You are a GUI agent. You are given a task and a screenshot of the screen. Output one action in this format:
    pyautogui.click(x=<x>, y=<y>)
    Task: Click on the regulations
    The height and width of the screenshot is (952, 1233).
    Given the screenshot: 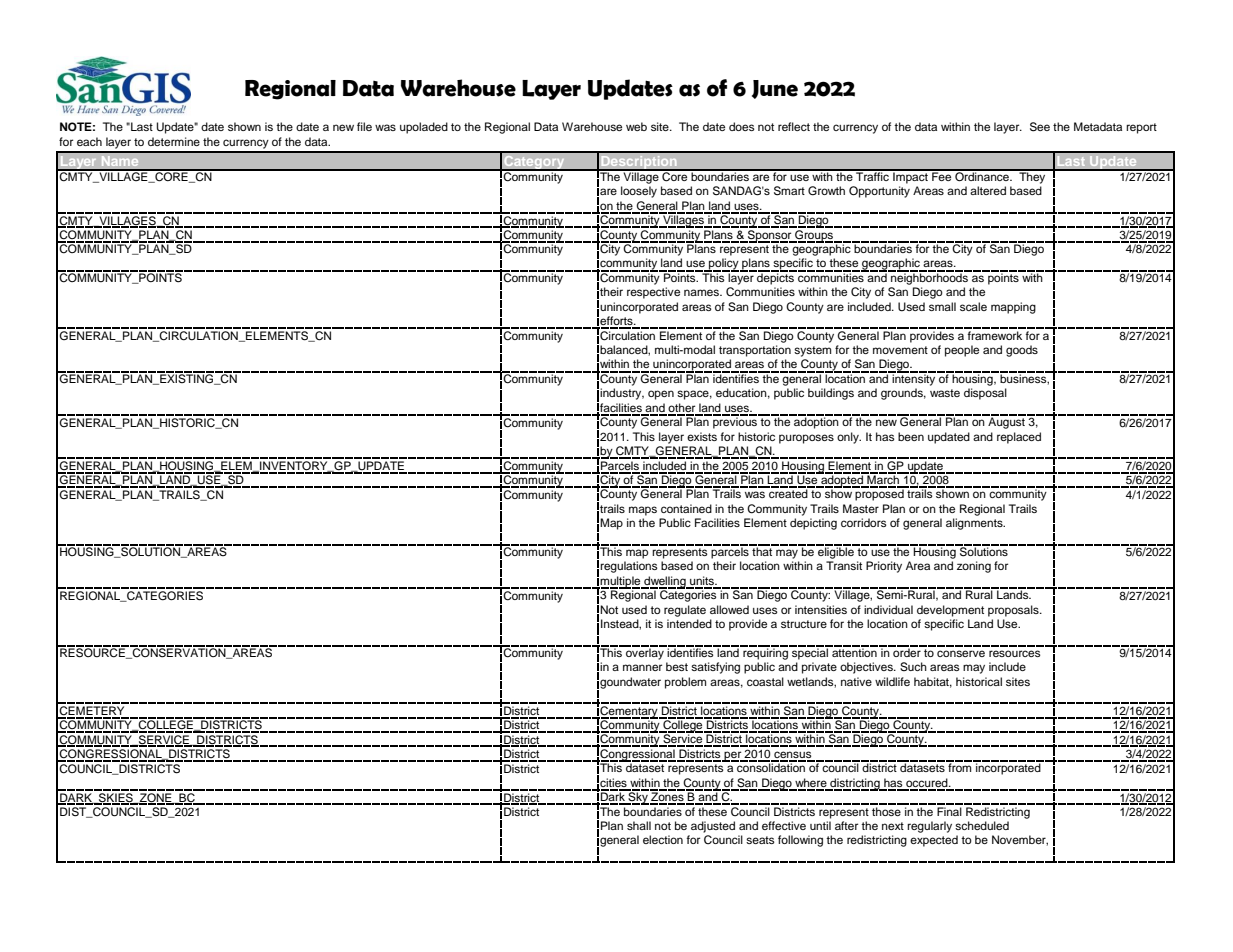 What is the action you would take?
    pyautogui.click(x=629, y=567)
